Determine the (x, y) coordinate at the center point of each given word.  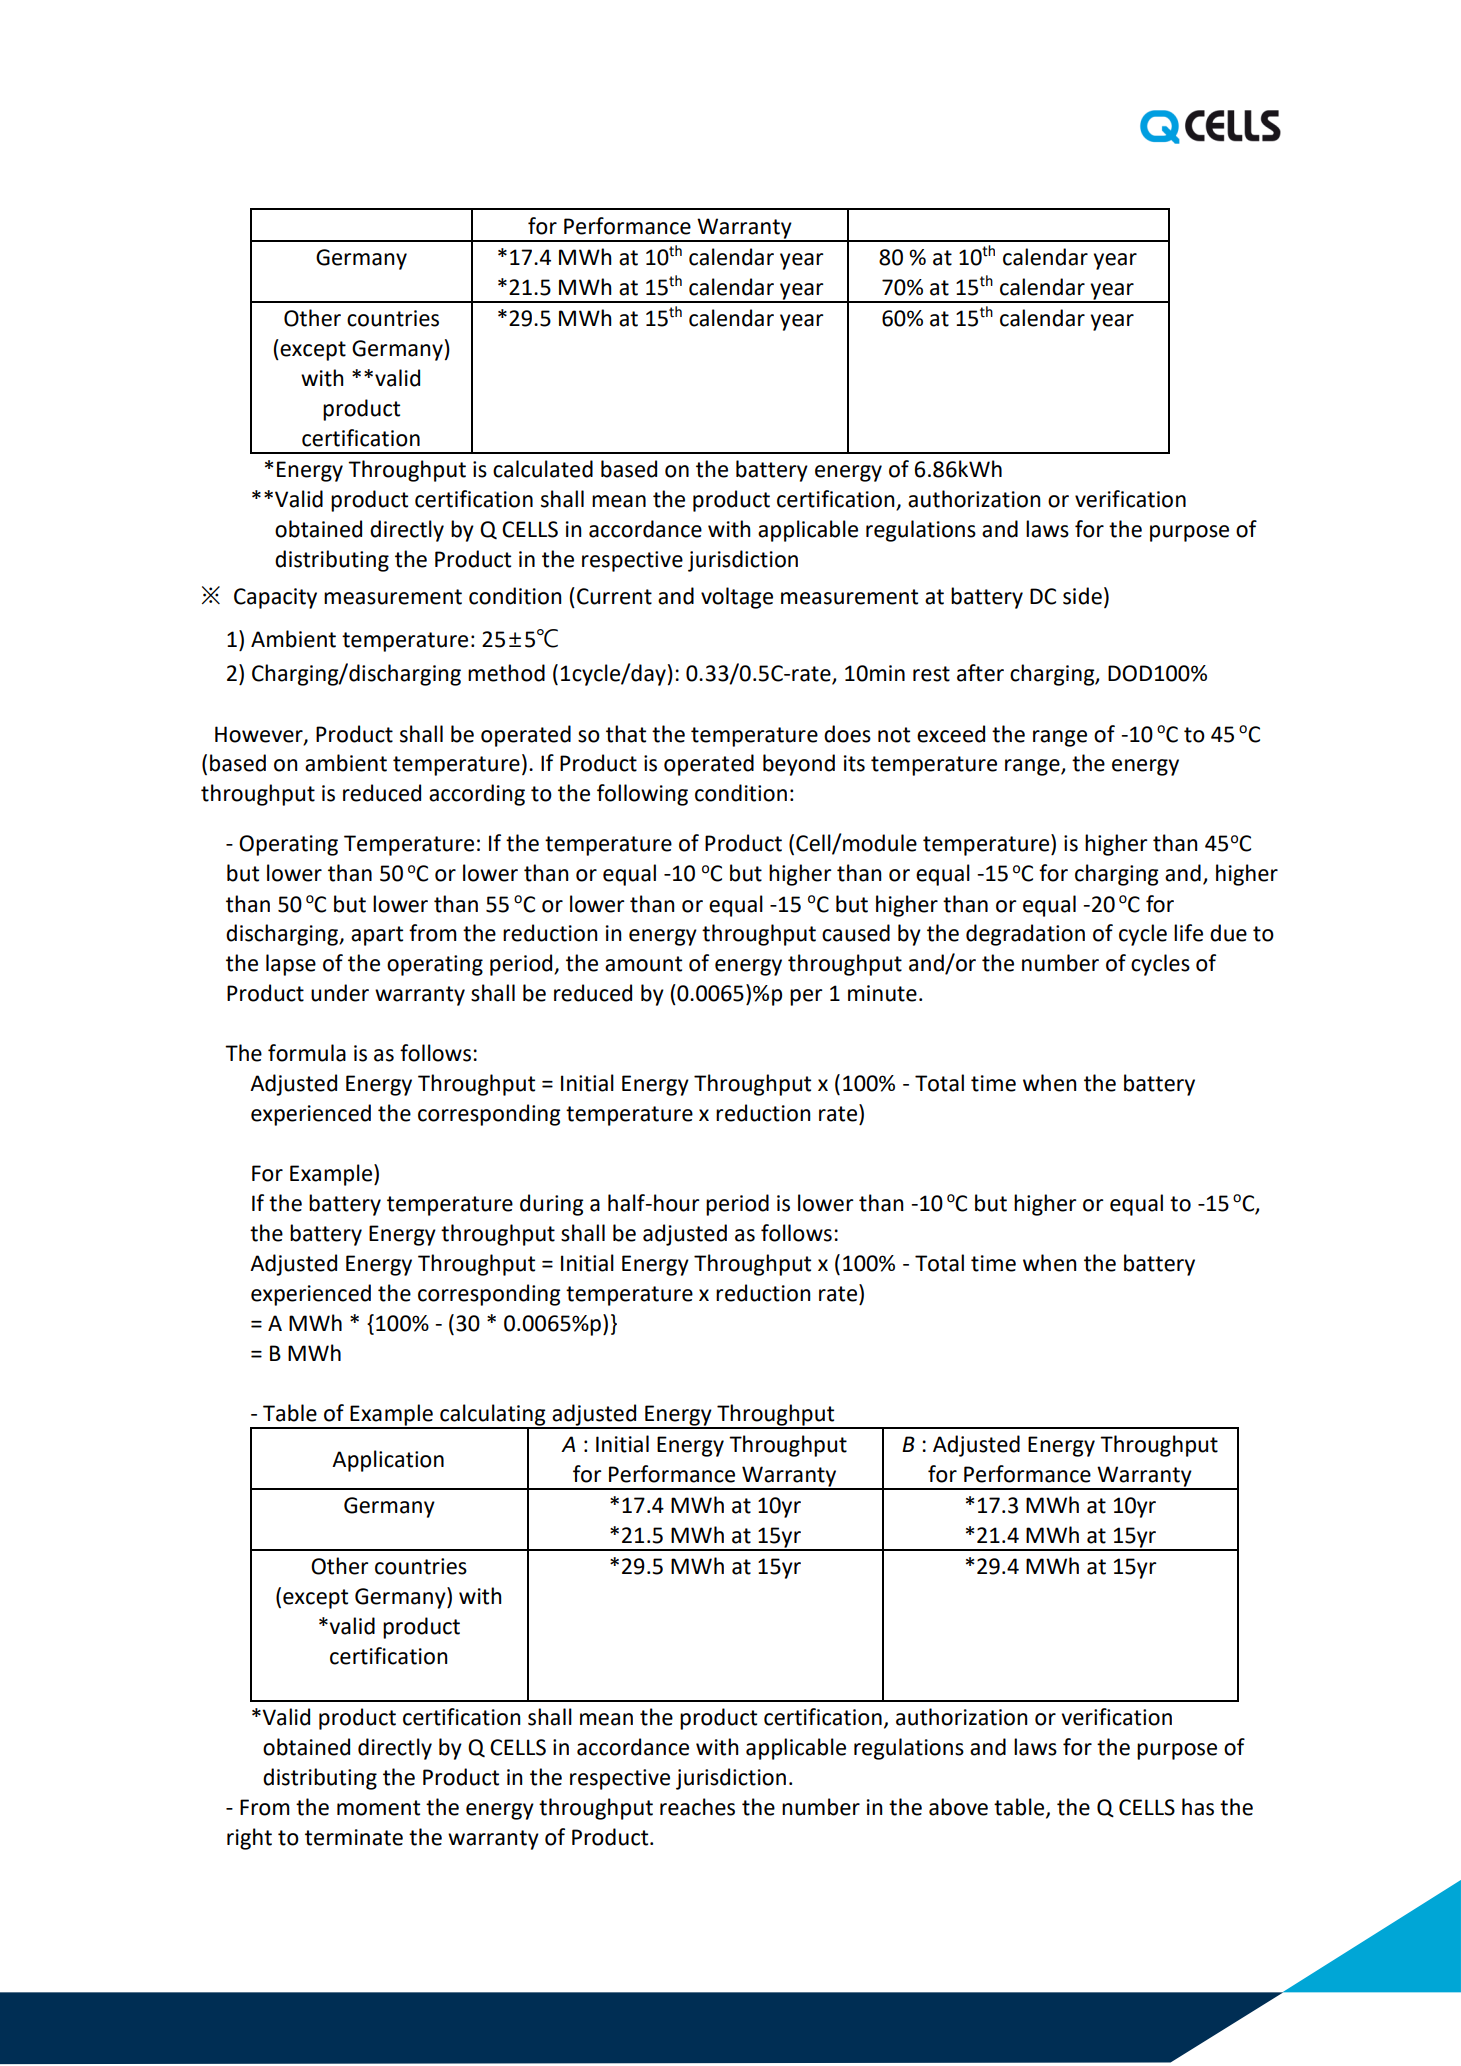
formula (307, 1053)
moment (378, 1808)
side (1082, 596)
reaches (697, 1807)
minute (882, 993)
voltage (737, 598)
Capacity (275, 598)
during (552, 1205)
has (1198, 1807)
